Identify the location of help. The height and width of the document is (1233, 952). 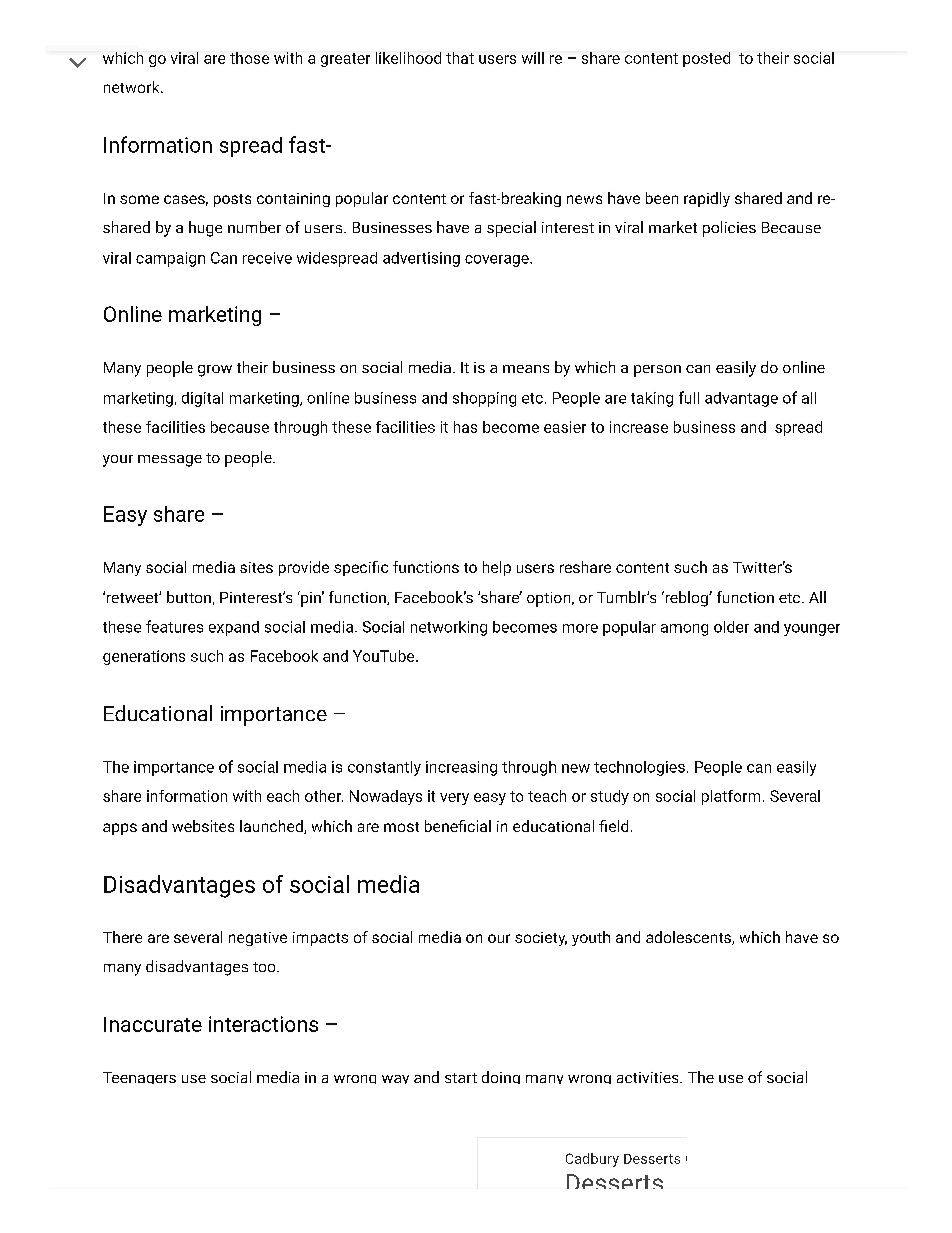
(497, 568).
